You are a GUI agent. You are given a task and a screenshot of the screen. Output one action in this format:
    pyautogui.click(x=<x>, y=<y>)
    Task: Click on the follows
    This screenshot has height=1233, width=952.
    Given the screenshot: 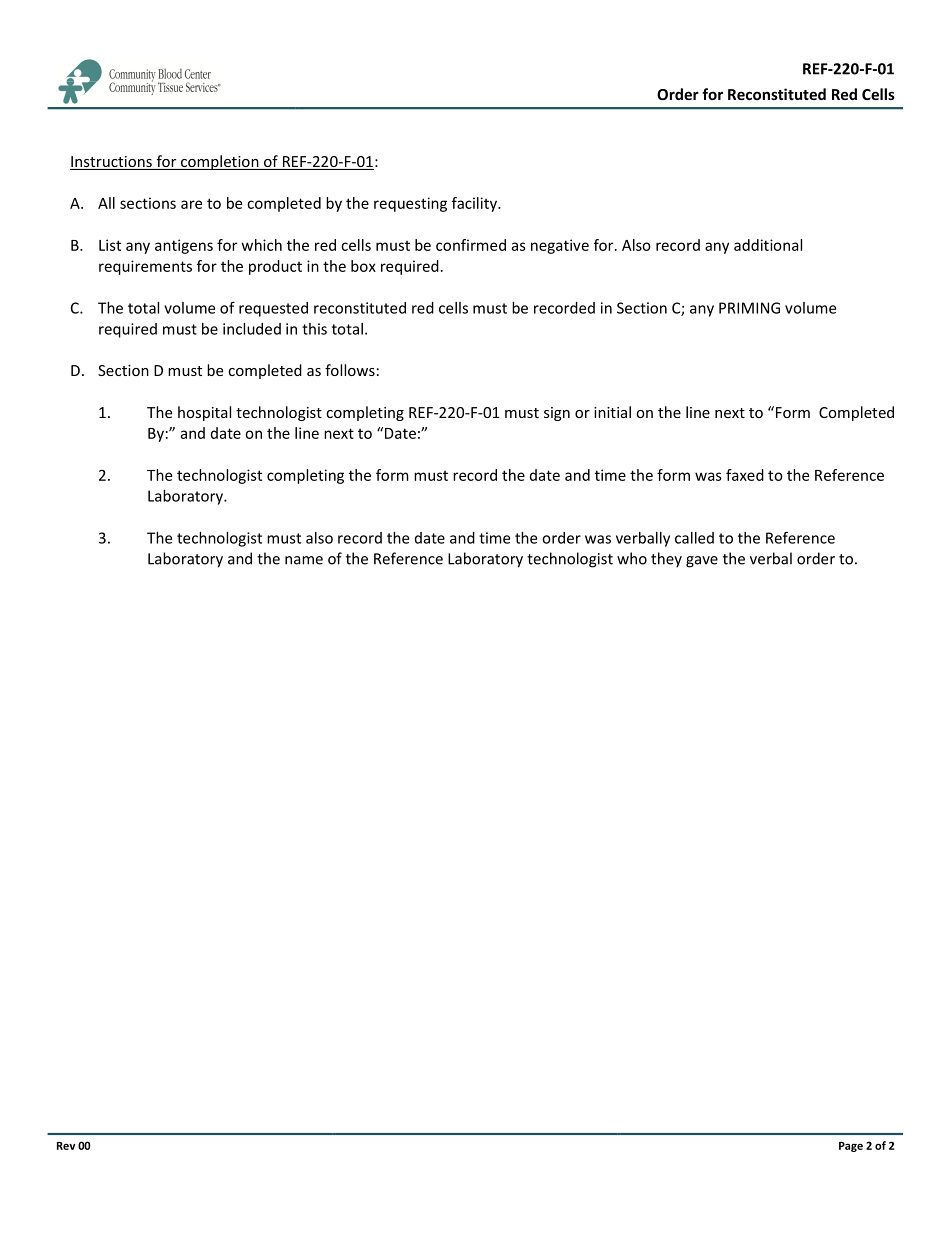 What is the action you would take?
    pyautogui.click(x=350, y=370)
